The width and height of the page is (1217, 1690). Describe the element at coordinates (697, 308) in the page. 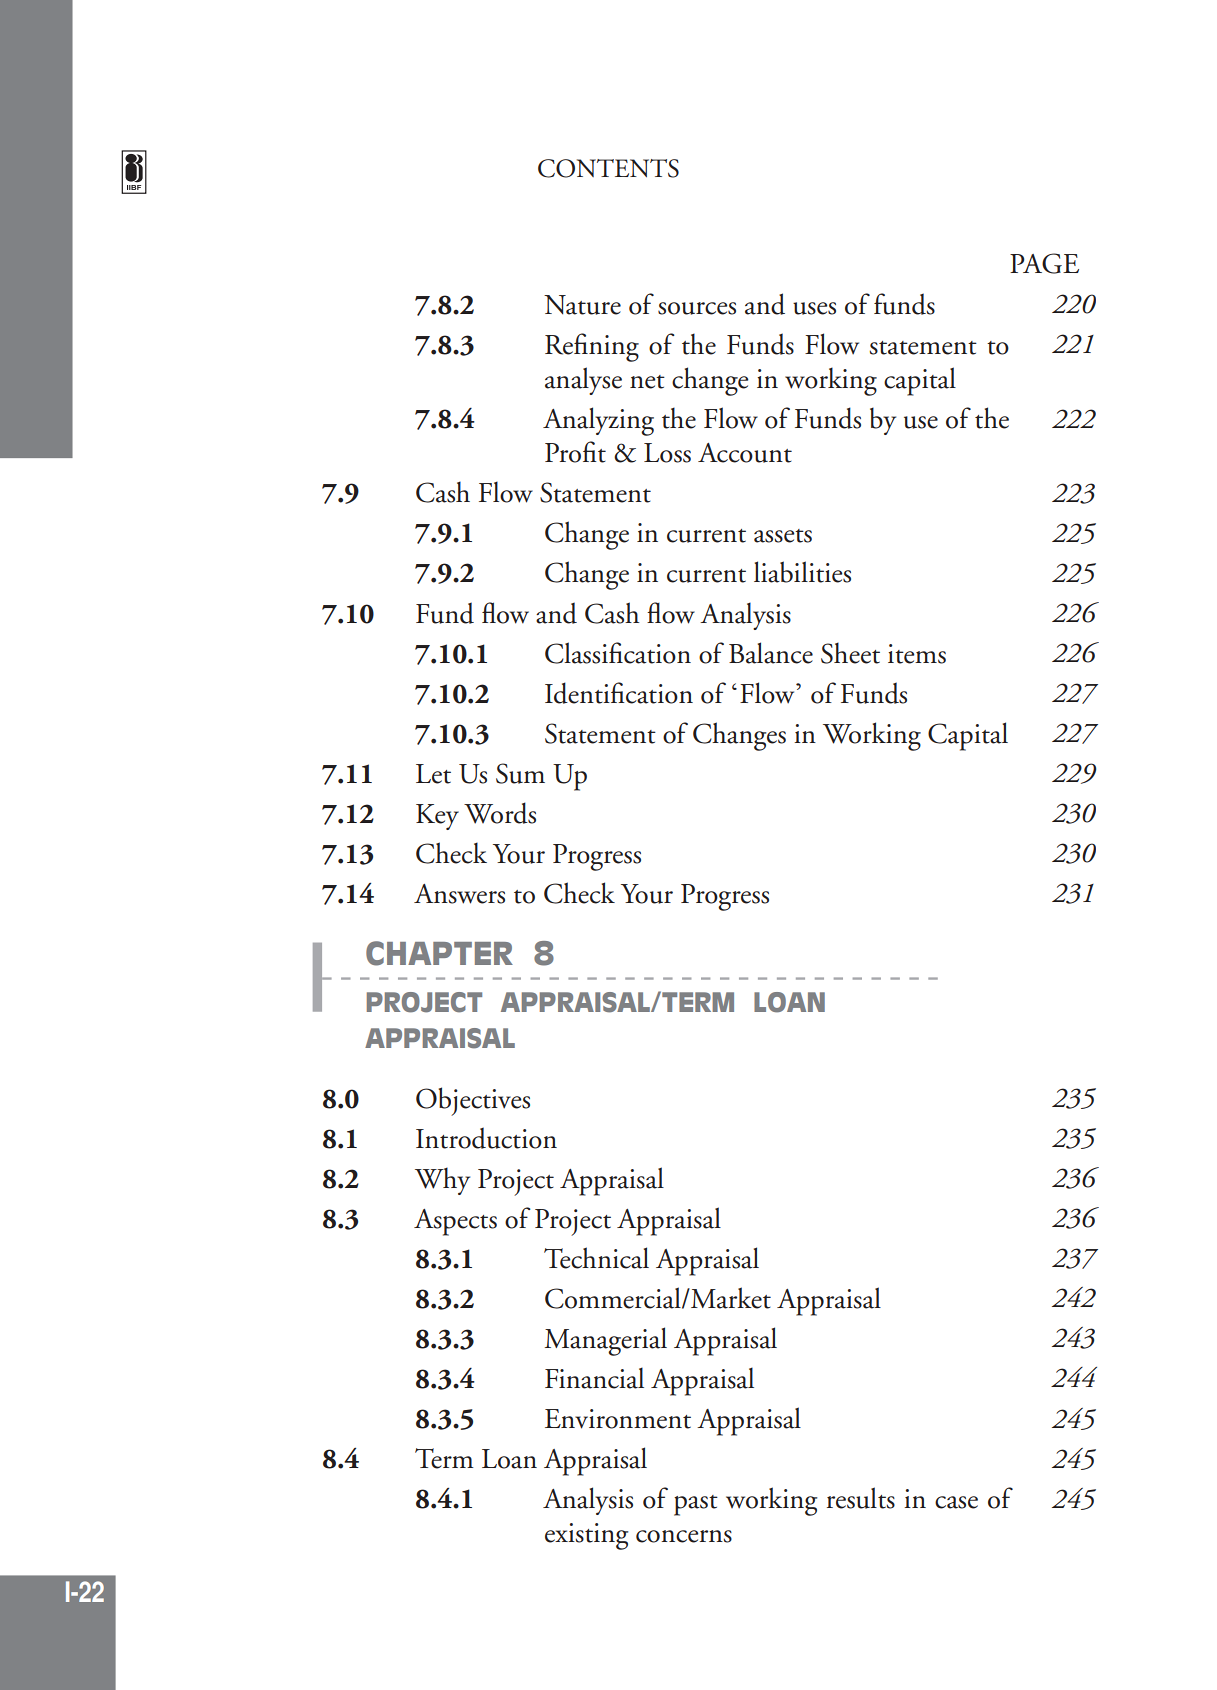

I see `sources` at that location.
